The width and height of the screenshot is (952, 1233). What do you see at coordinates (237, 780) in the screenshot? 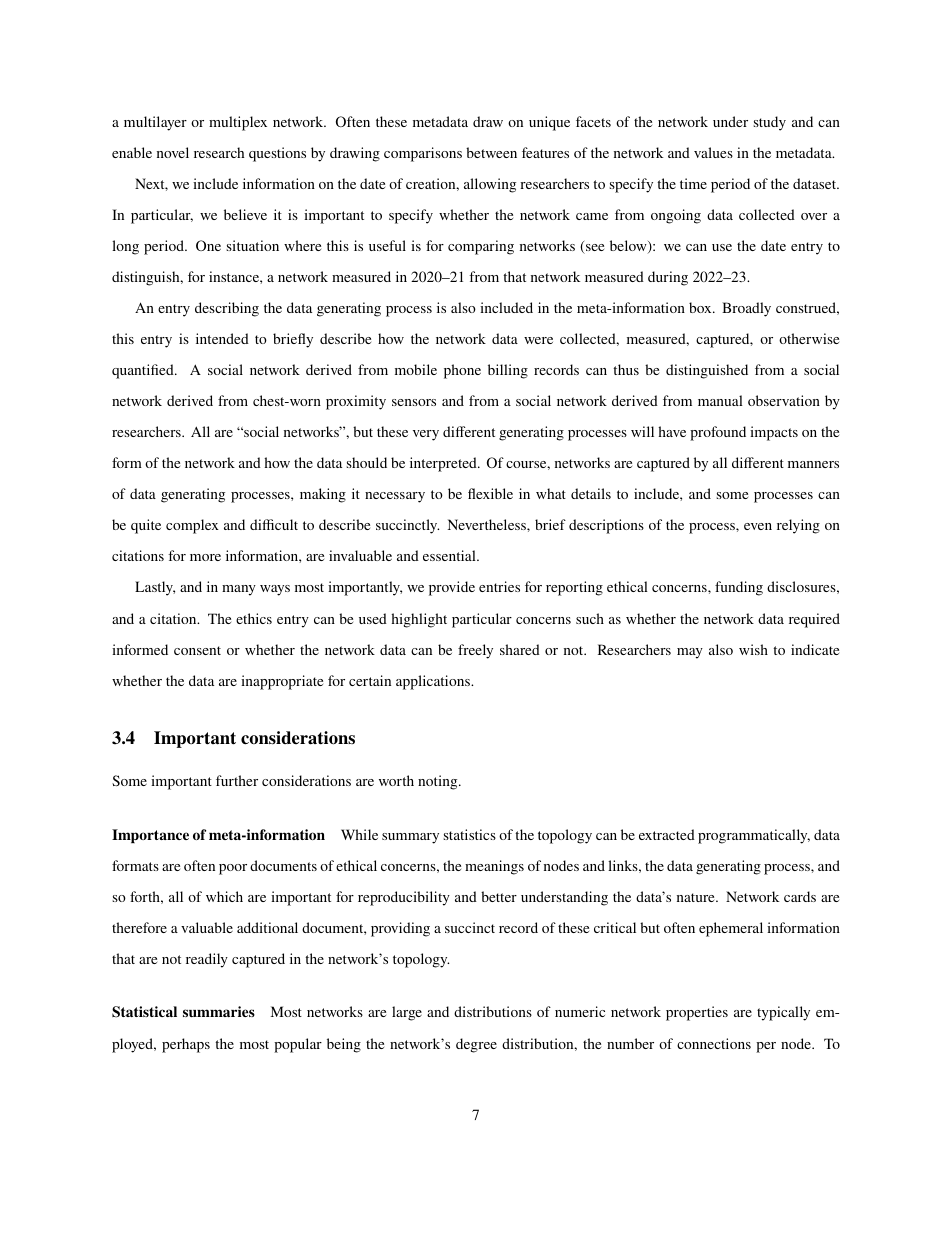
I see `further` at bounding box center [237, 780].
